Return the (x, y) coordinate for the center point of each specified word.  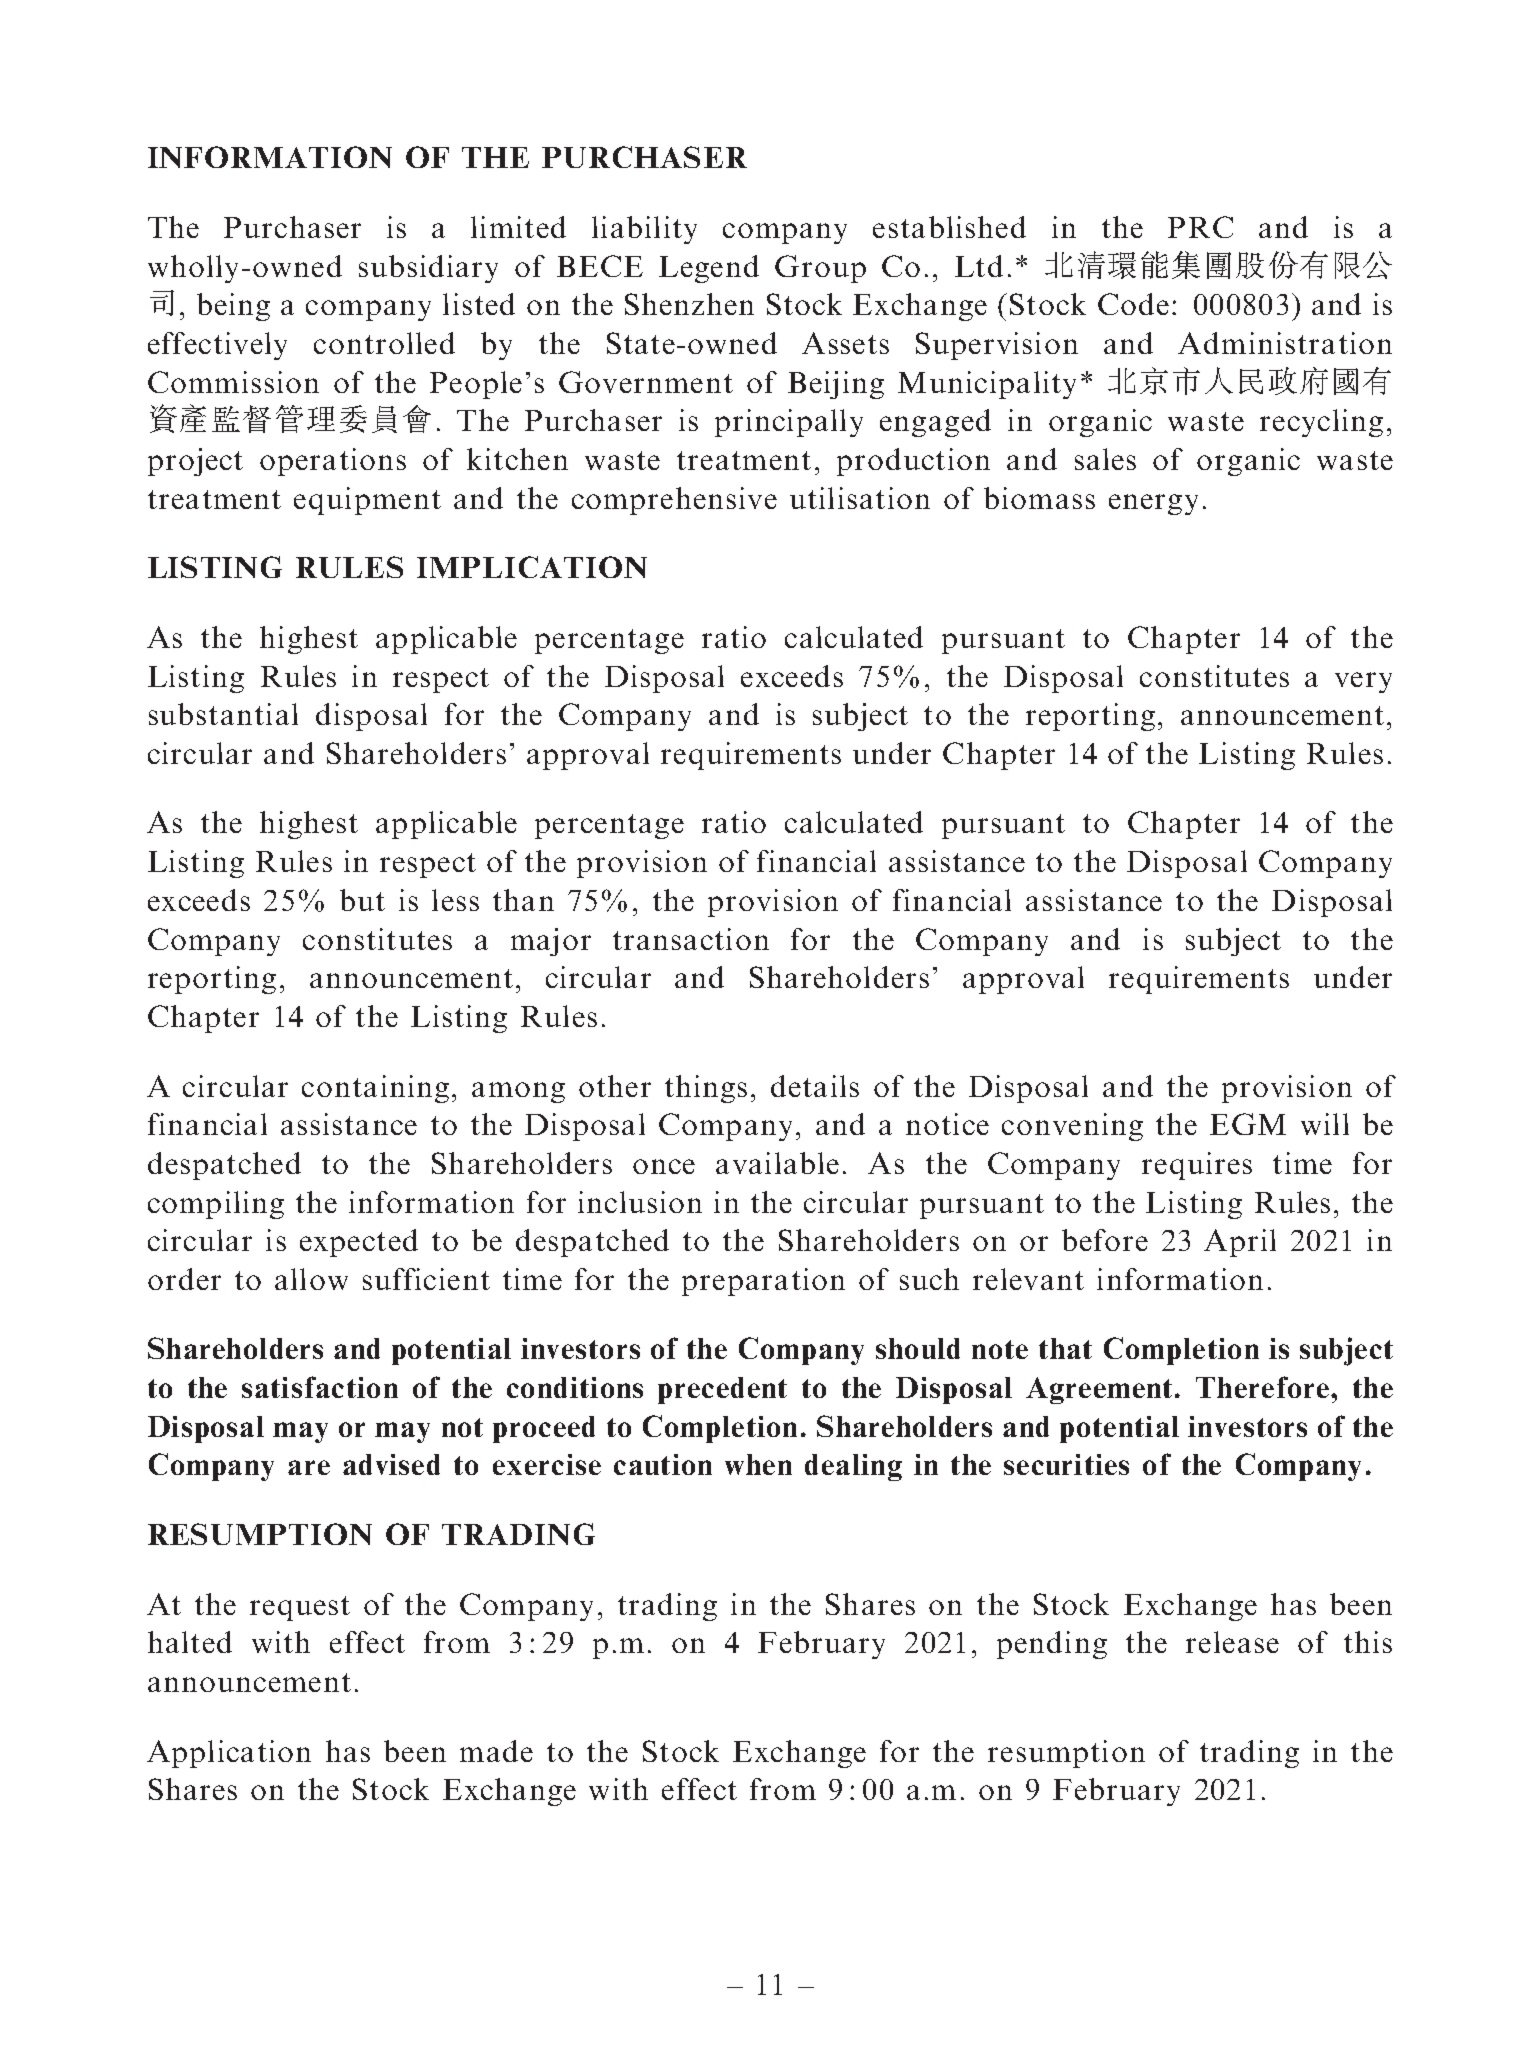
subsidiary (428, 269)
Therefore (1262, 1387)
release (1232, 1642)
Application (229, 1754)
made (496, 1751)
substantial (223, 714)
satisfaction (320, 1387)
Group (820, 269)
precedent (722, 1390)
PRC (1200, 227)
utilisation (860, 498)
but (362, 900)
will (1325, 1124)
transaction (691, 939)
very (1363, 682)
